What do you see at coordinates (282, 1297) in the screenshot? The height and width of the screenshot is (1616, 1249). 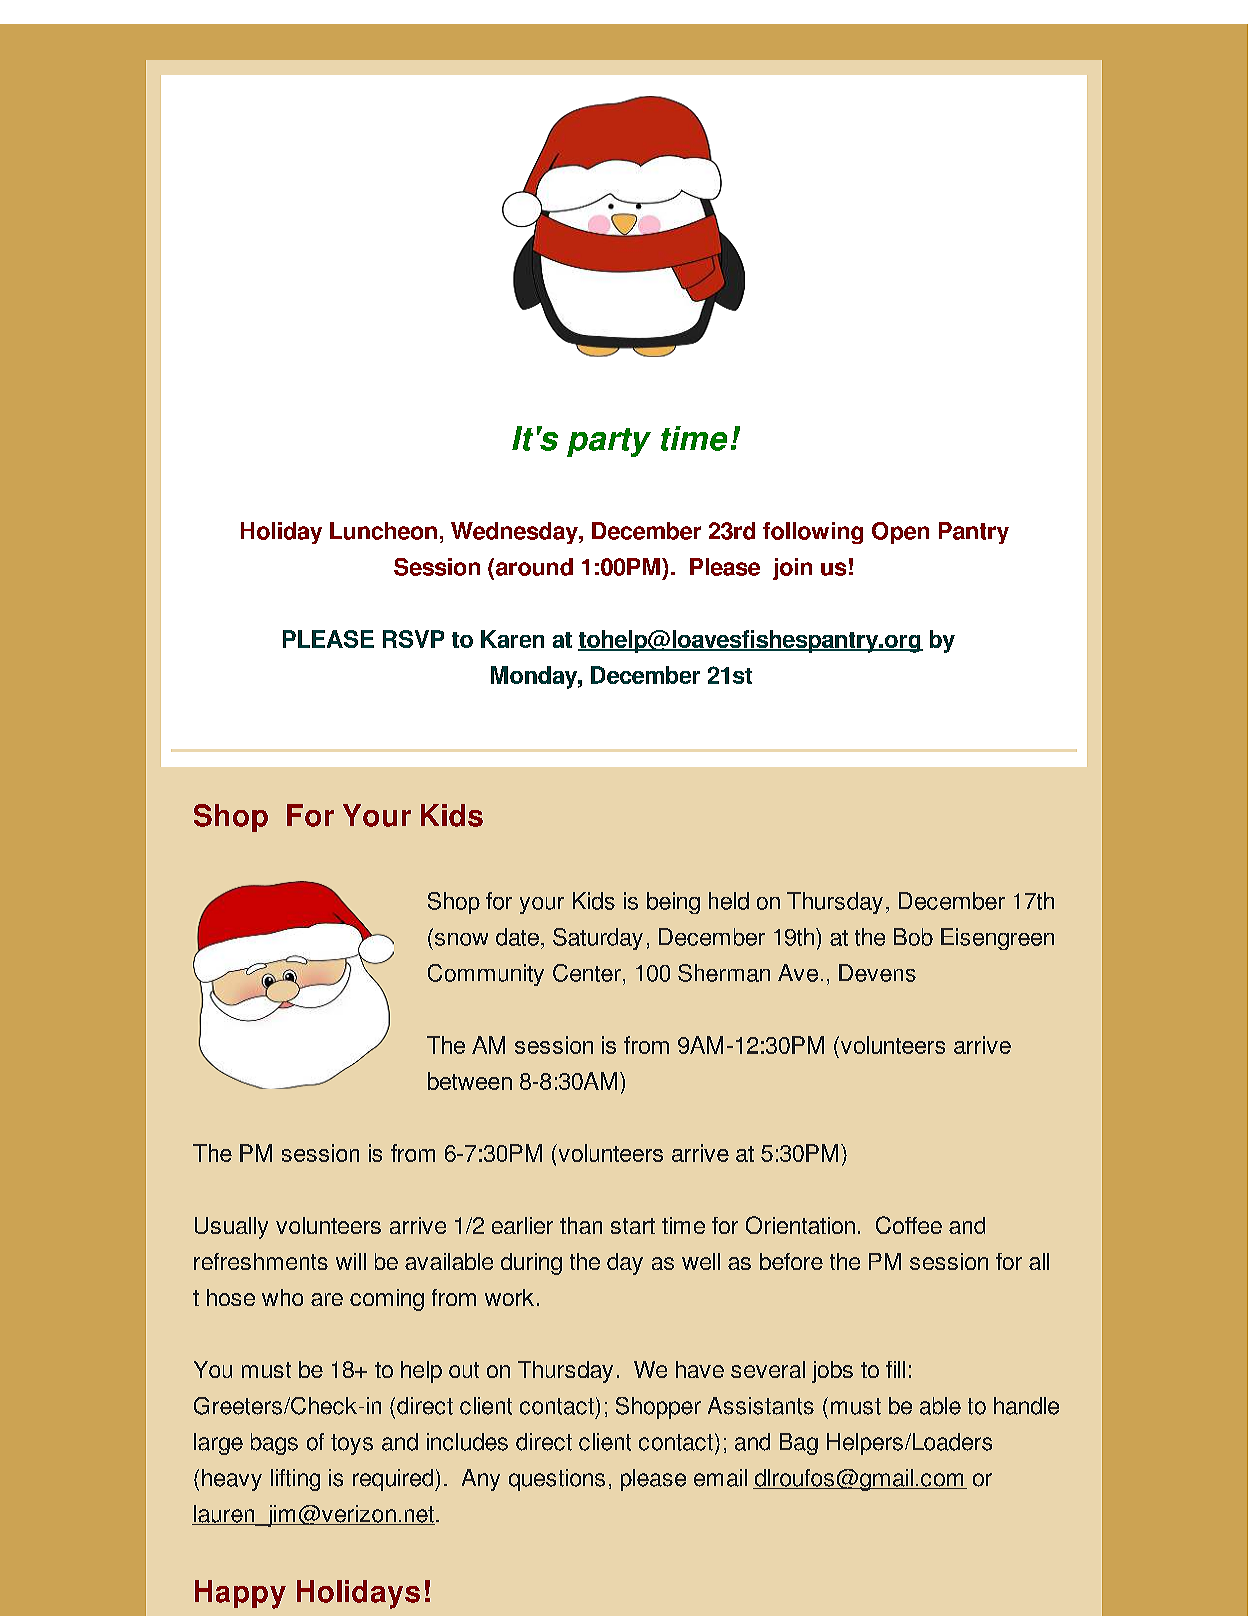 I see `who` at bounding box center [282, 1297].
